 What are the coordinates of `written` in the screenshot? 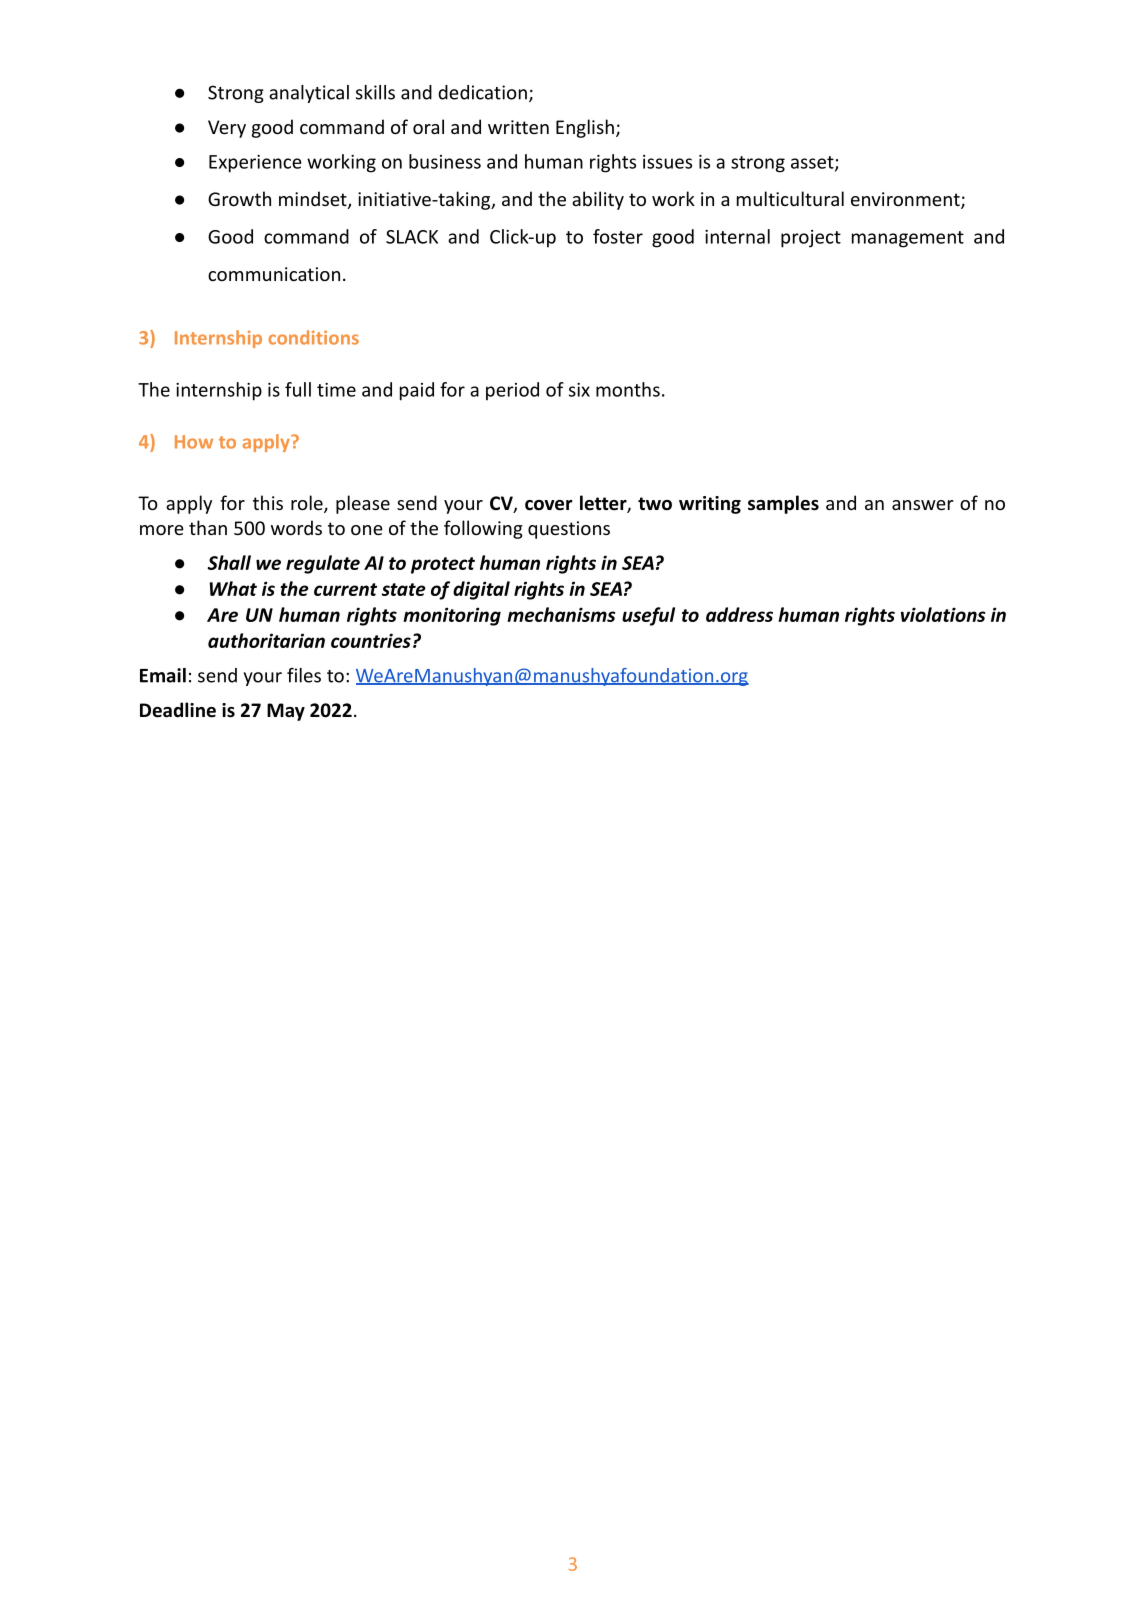 It's located at (518, 127).
